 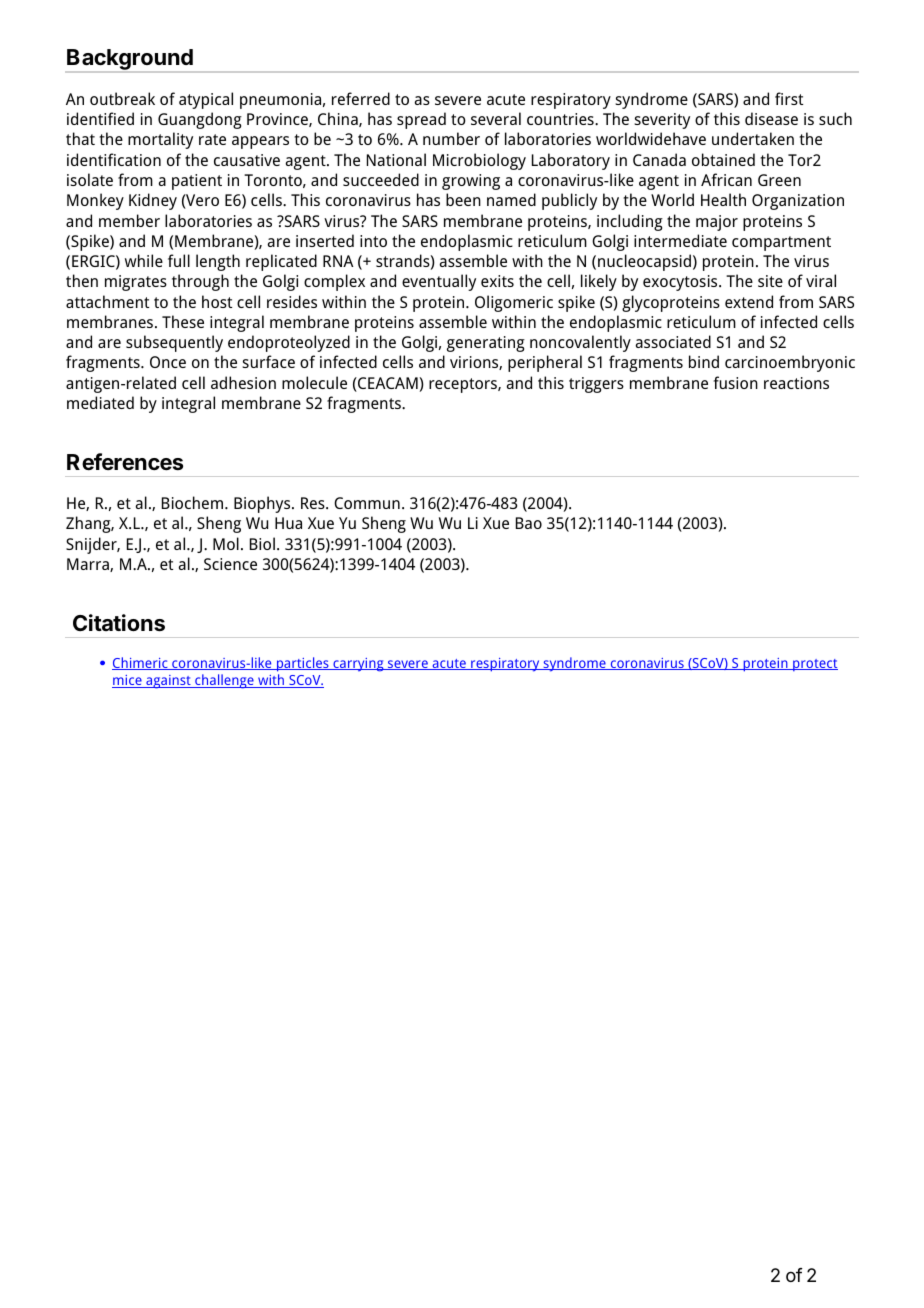 What do you see at coordinates (464, 385) in the screenshot?
I see `receptors` at bounding box center [464, 385].
